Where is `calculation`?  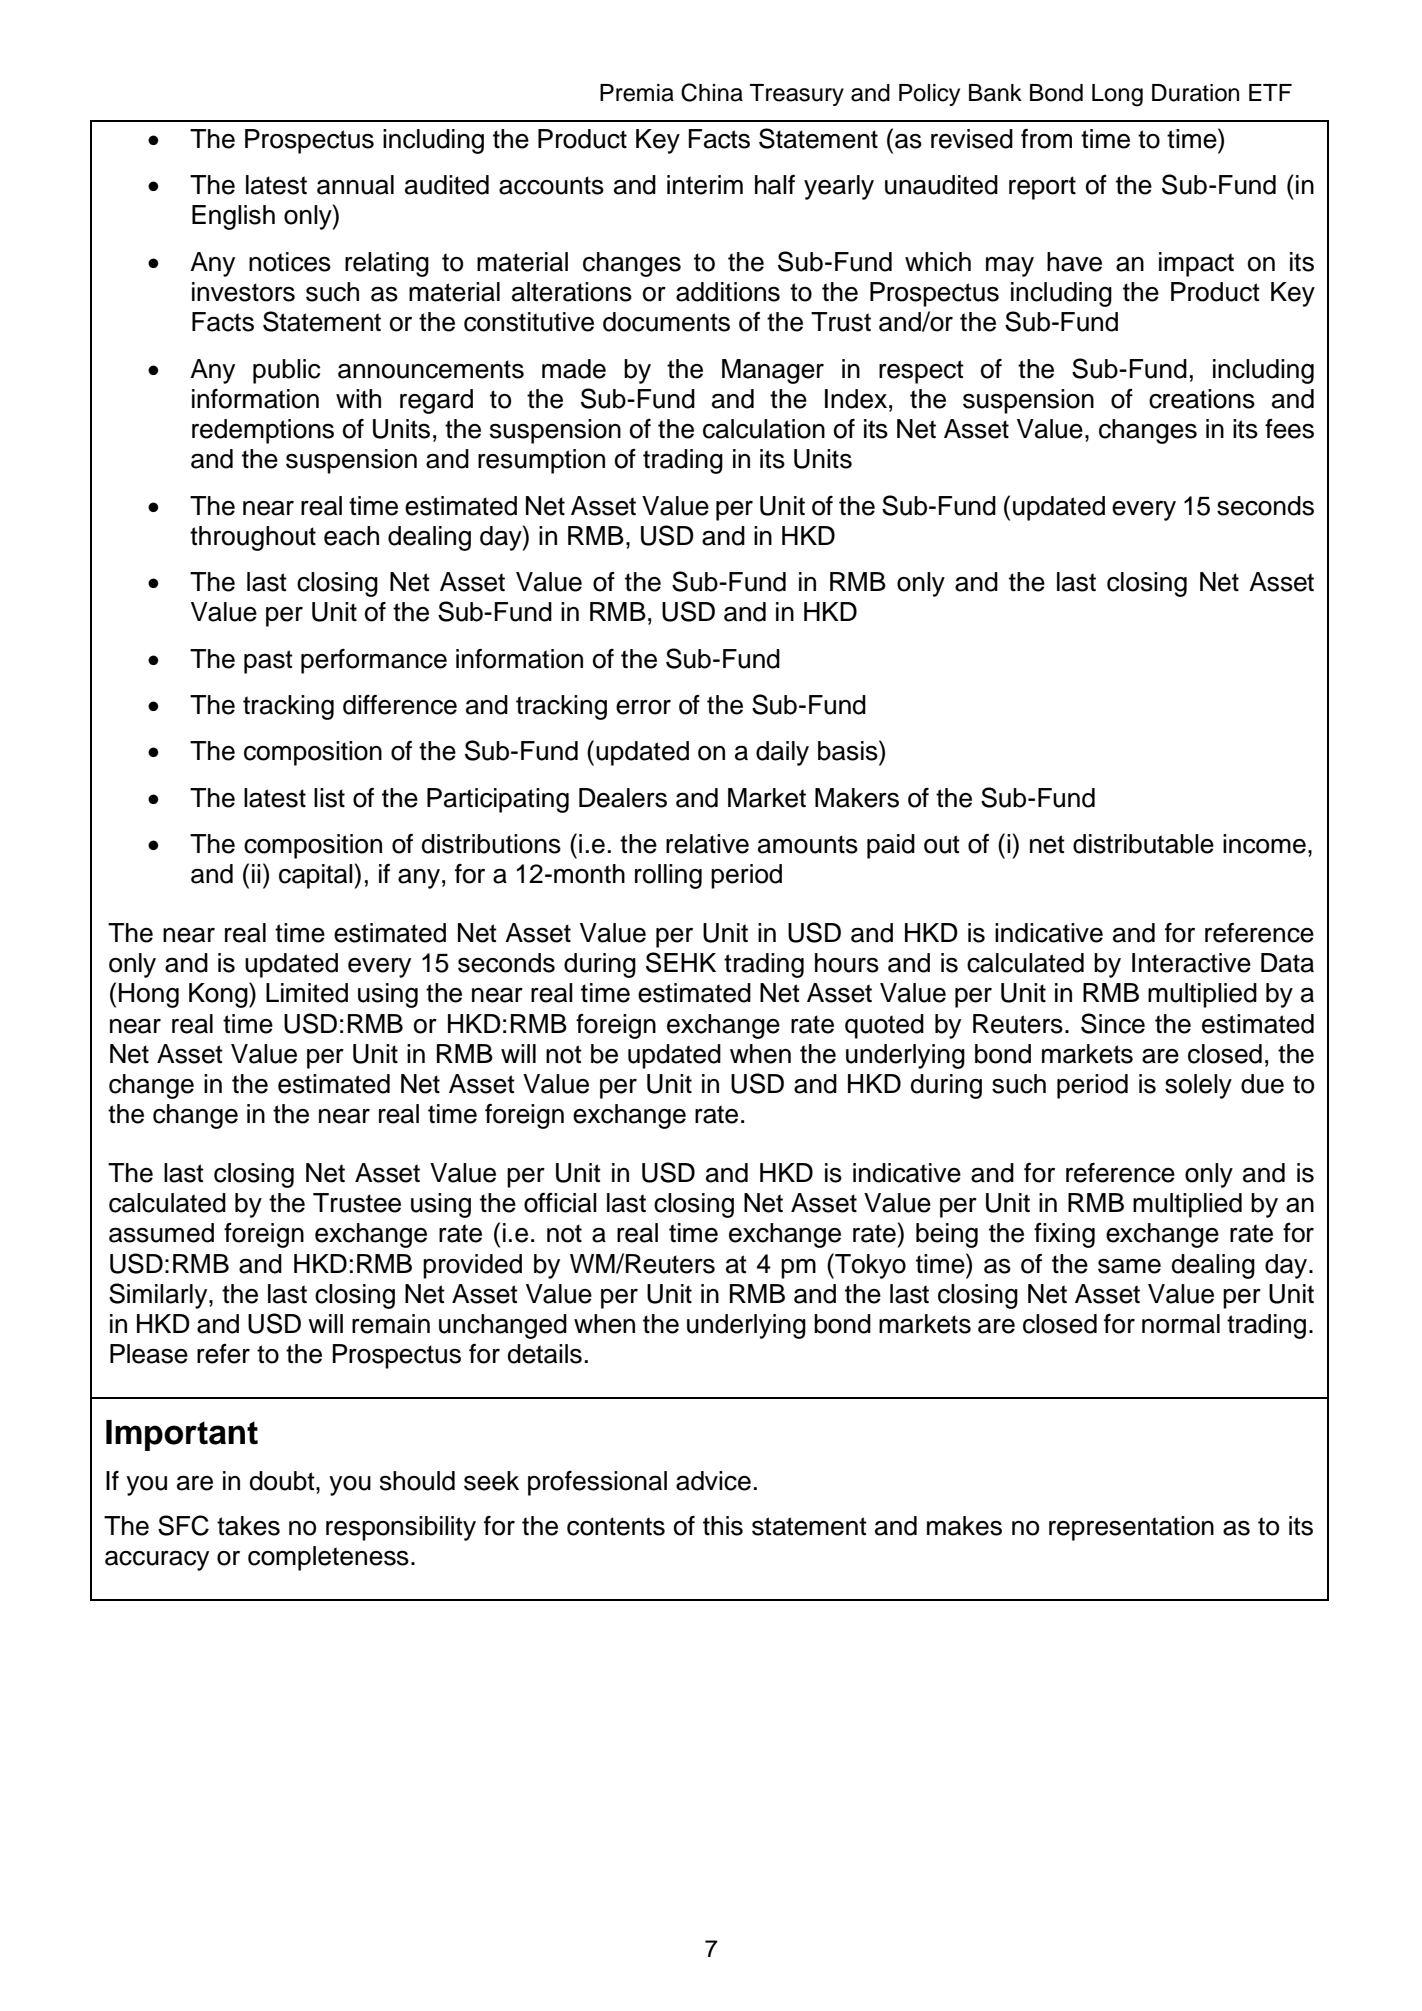
calculation is located at coordinates (764, 429).
